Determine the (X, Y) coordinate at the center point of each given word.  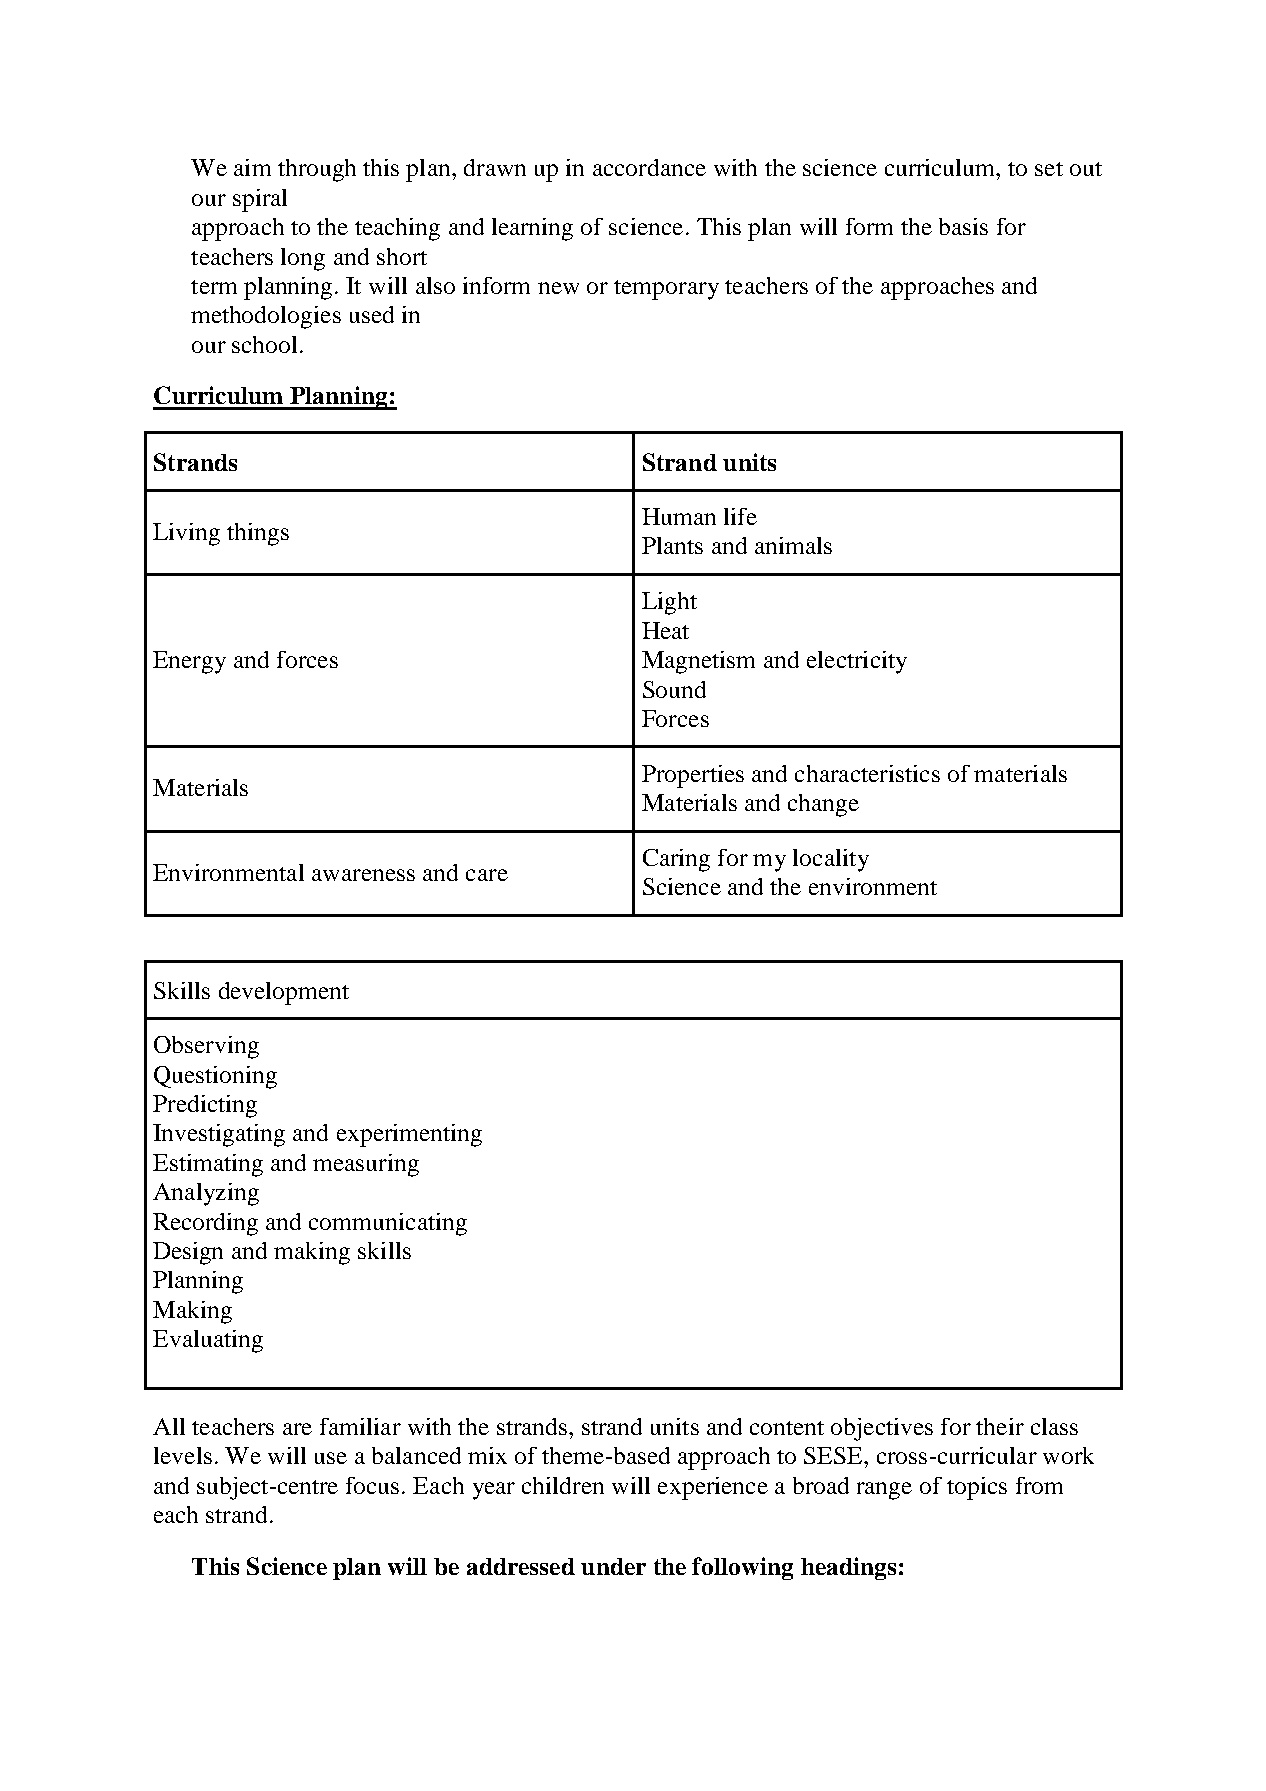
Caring (676, 860)
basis (963, 226)
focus (372, 1485)
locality (831, 860)
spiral (260, 200)
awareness (363, 875)
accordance (649, 167)
